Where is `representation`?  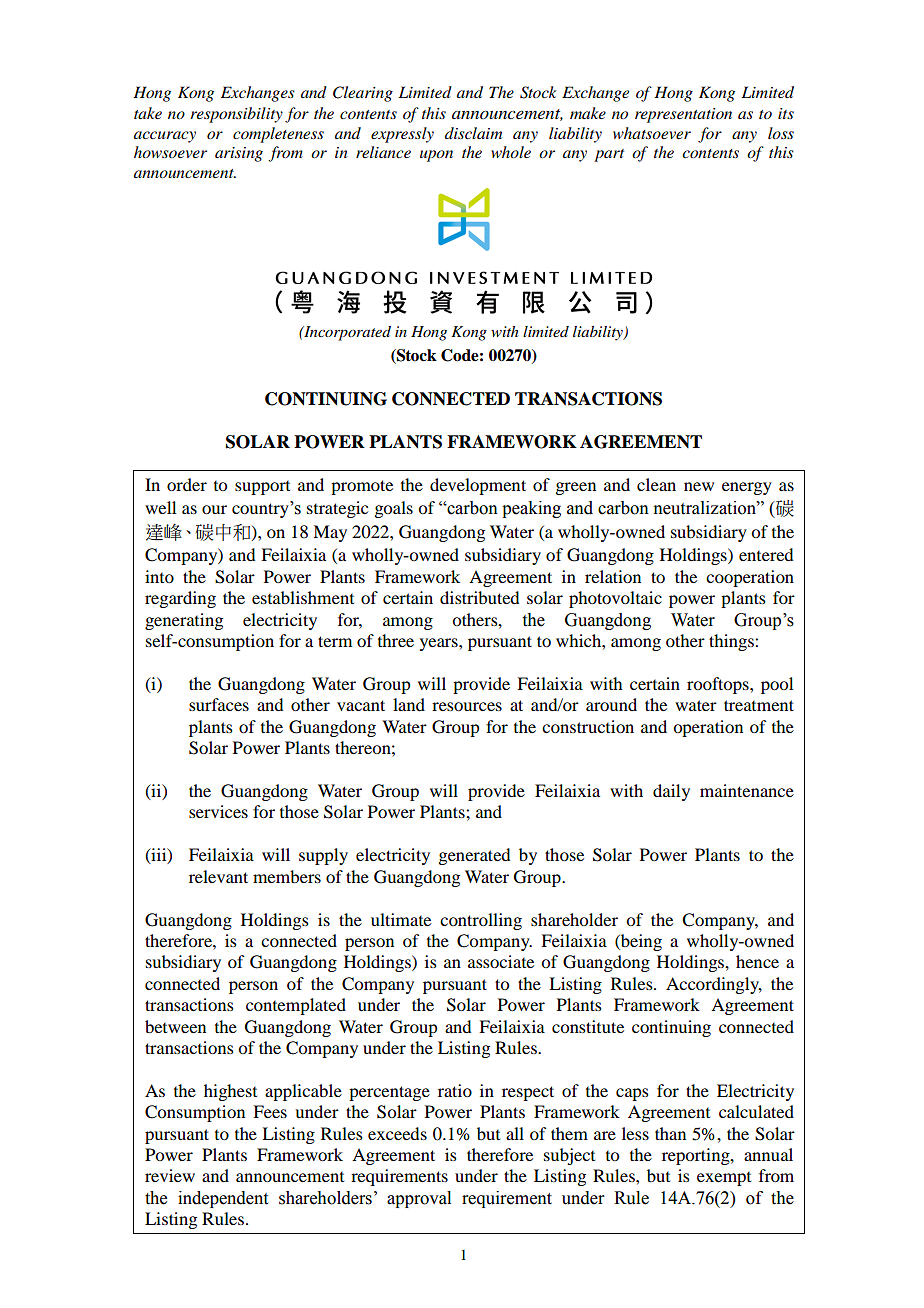 representation is located at coordinates (683, 115).
